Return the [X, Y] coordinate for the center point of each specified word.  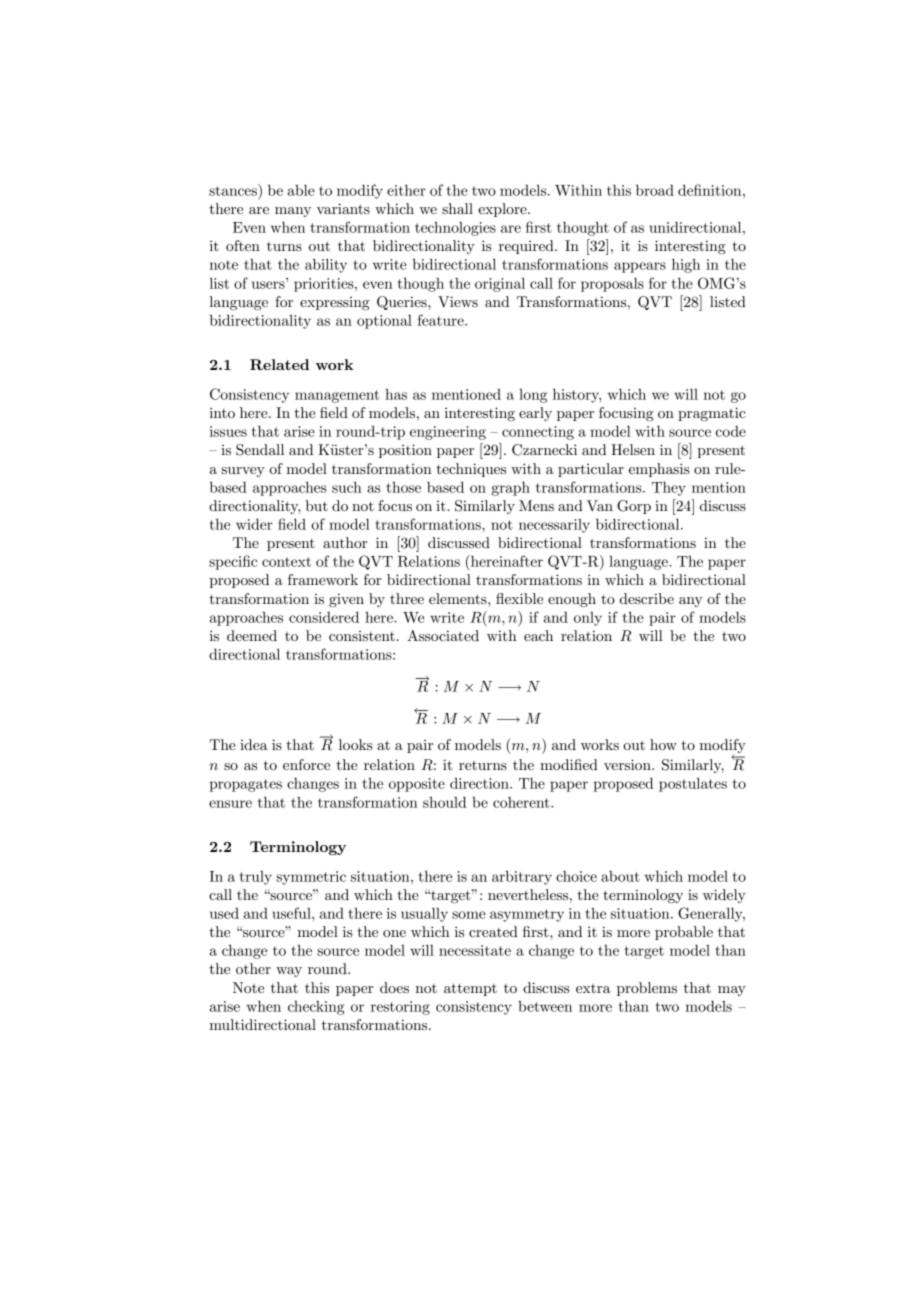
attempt [470, 989]
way [289, 972]
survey [243, 472]
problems [647, 989]
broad [655, 190]
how [663, 744]
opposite [417, 785]
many [293, 212]
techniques [471, 470]
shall [457, 208]
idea [254, 744]
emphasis [659, 470]
